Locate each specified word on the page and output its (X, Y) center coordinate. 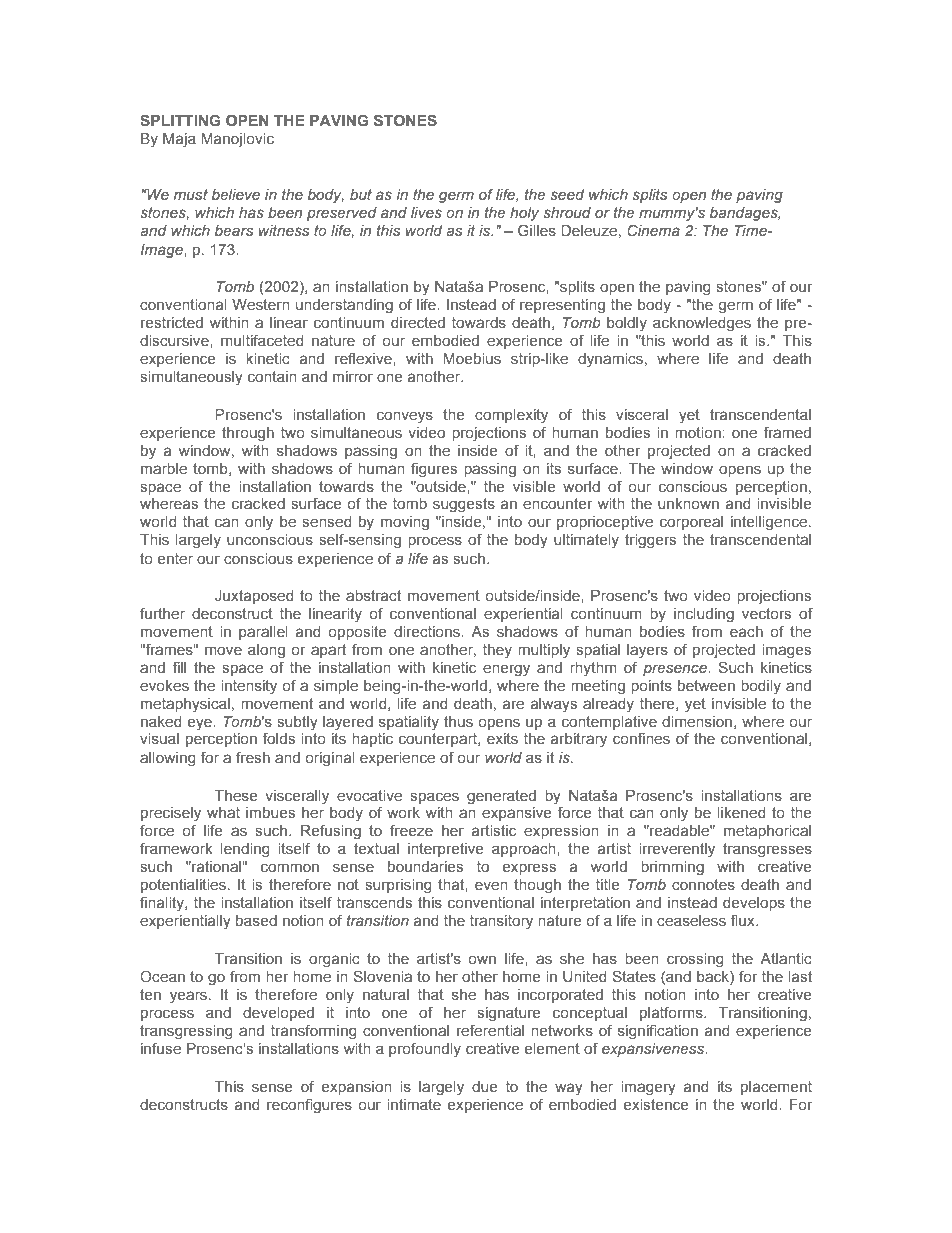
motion (699, 432)
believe (236, 194)
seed (567, 194)
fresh (253, 757)
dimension (697, 721)
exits (502, 738)
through (248, 434)
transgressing (186, 1032)
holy (524, 214)
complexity (511, 416)
